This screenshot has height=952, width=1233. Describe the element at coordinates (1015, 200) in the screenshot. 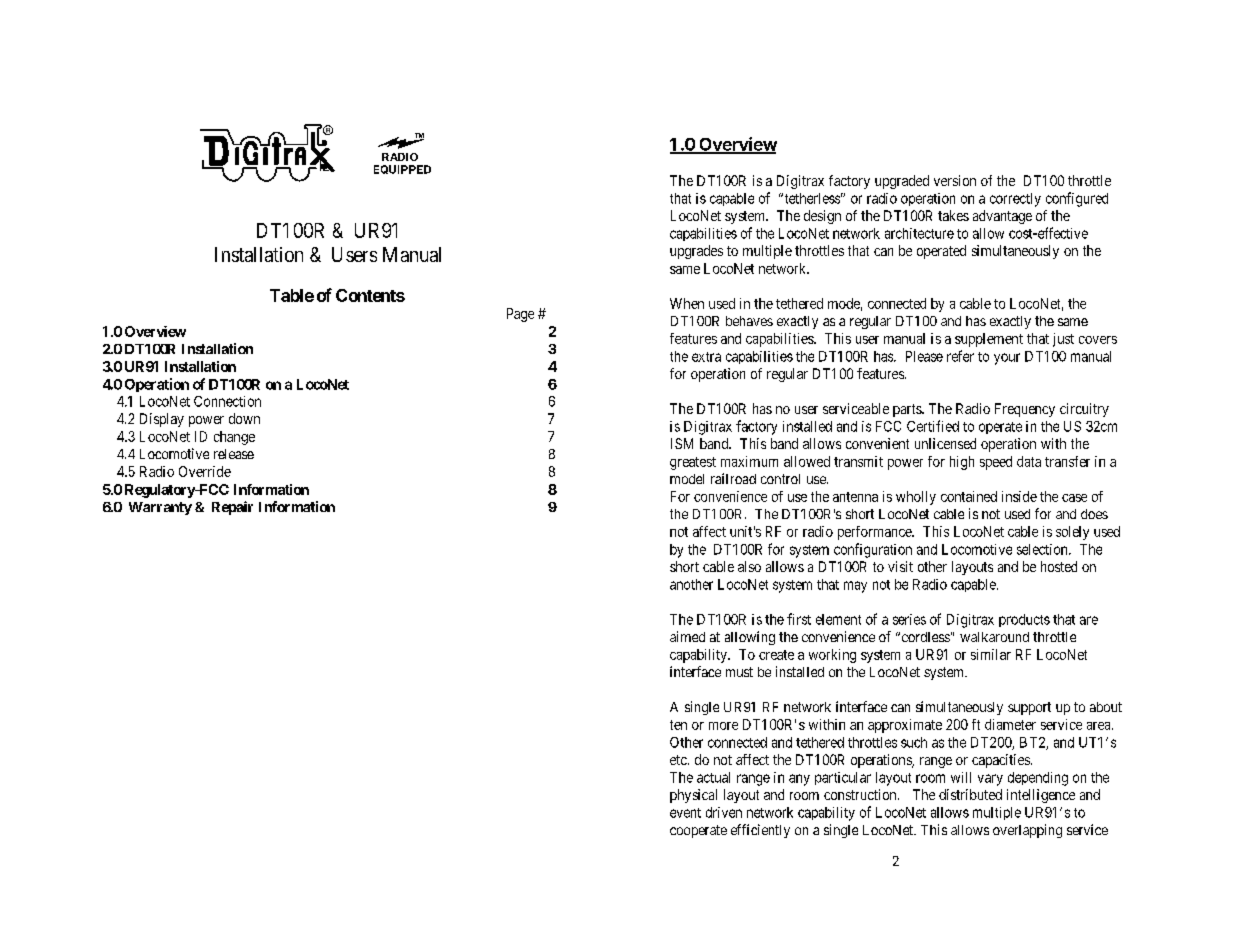

I see `correctly` at that location.
